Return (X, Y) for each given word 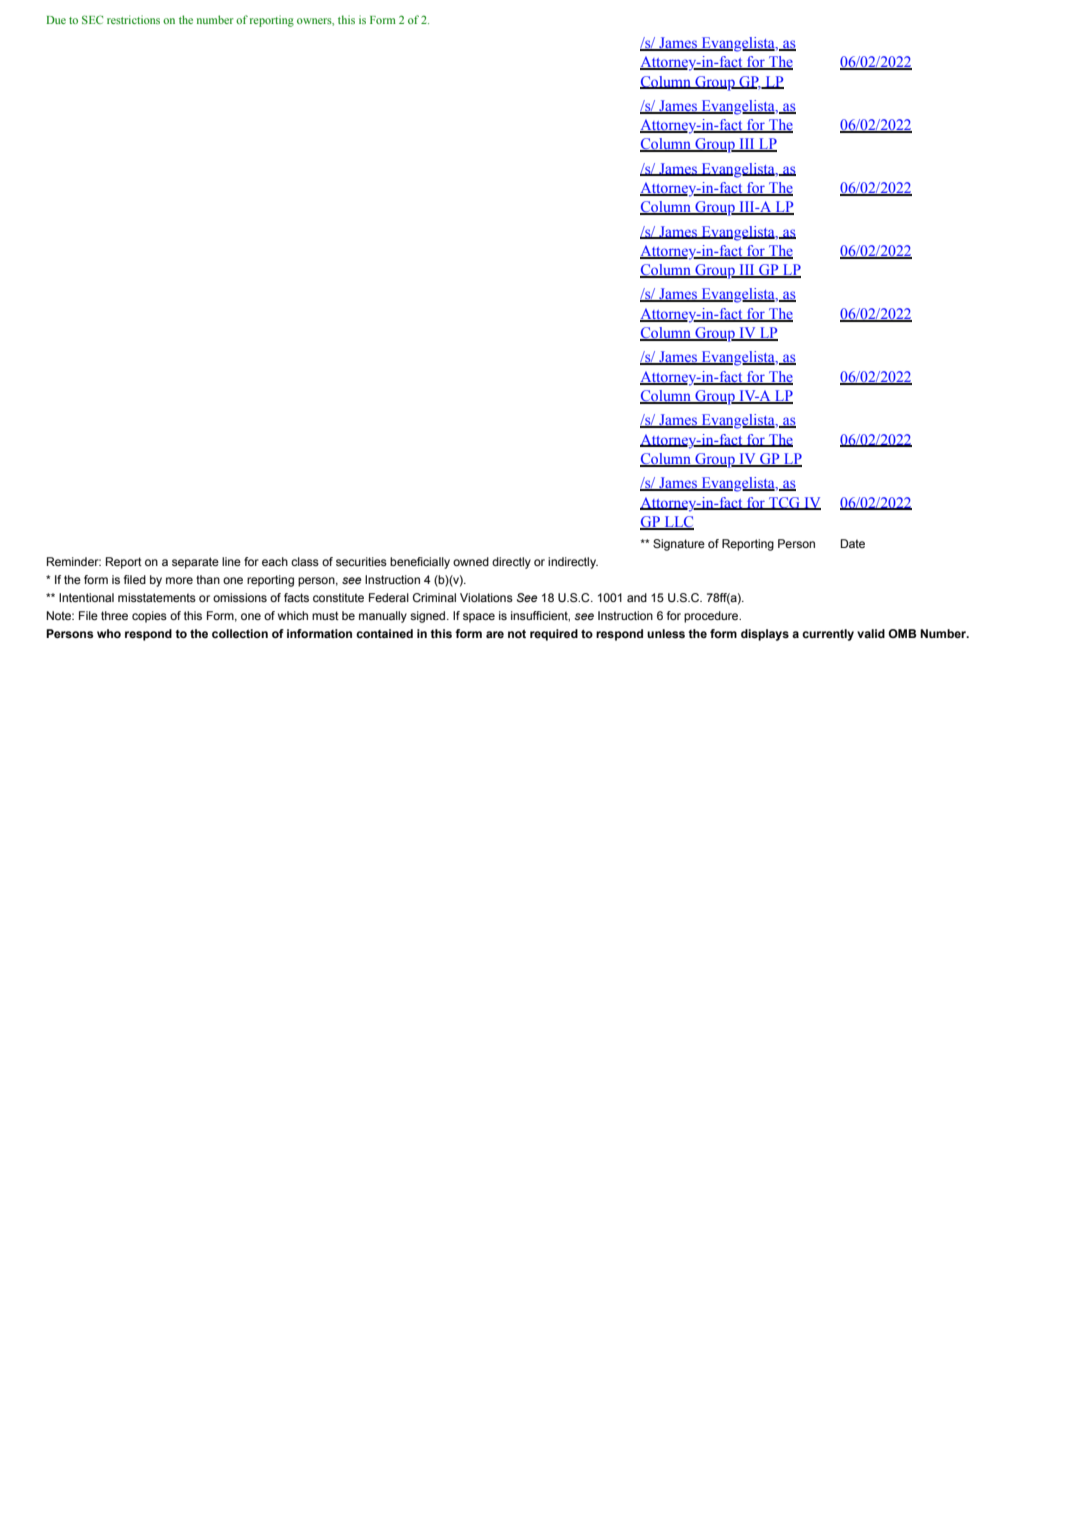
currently (828, 635)
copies (149, 617)
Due (56, 20)
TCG (784, 503)
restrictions (133, 19)
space (479, 618)
